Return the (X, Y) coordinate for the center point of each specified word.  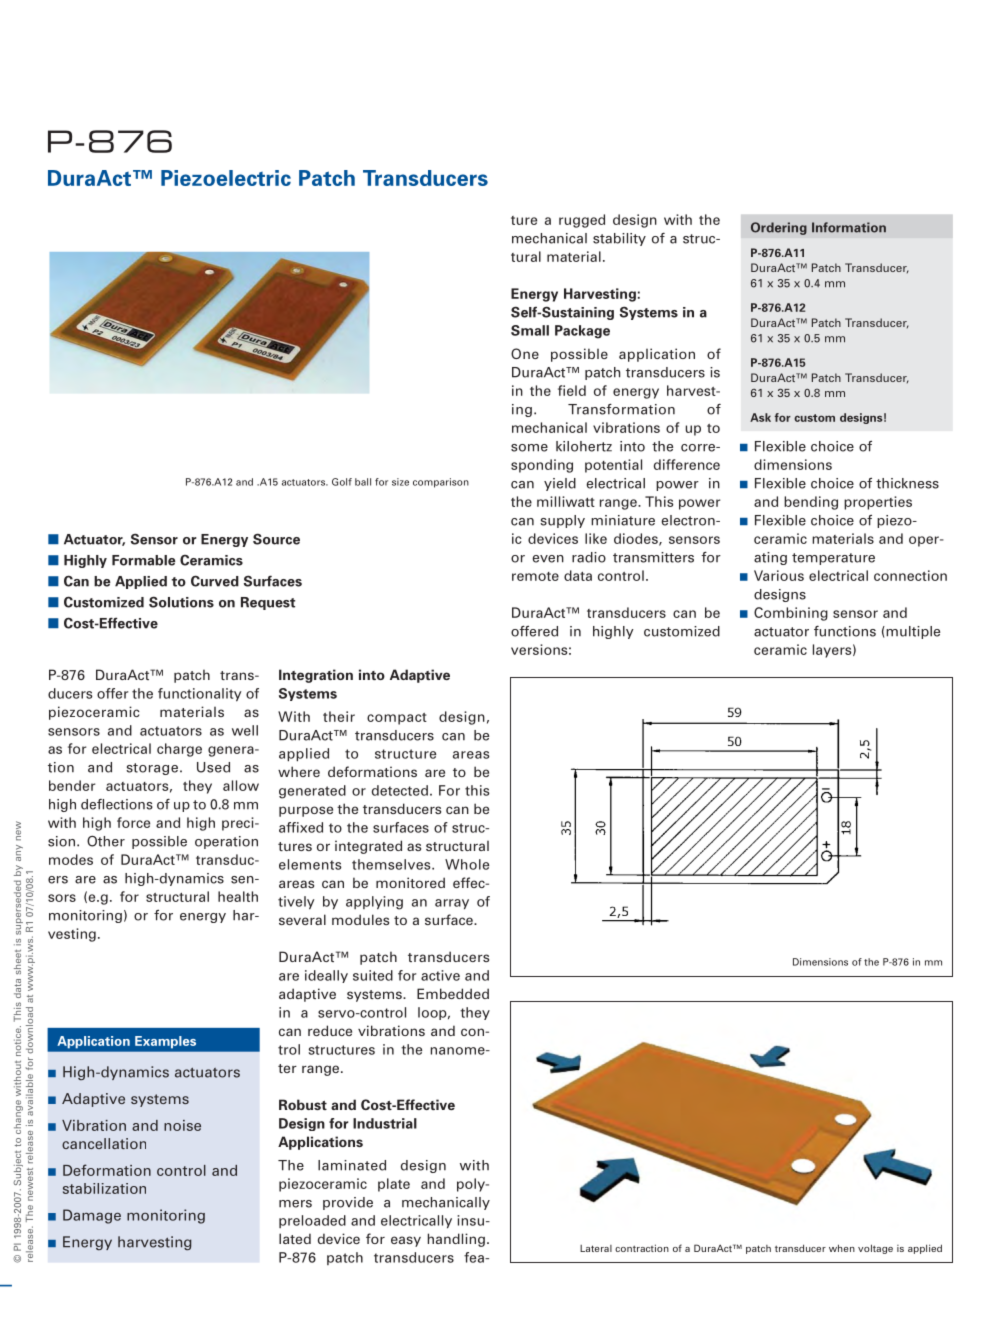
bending (811, 503)
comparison (441, 483)
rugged (582, 221)
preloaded (312, 1221)
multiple (912, 632)
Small (530, 330)
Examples (165, 1042)
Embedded (453, 993)
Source (276, 539)
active (440, 975)
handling (456, 1240)
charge (179, 750)
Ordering (779, 228)
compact (397, 719)
